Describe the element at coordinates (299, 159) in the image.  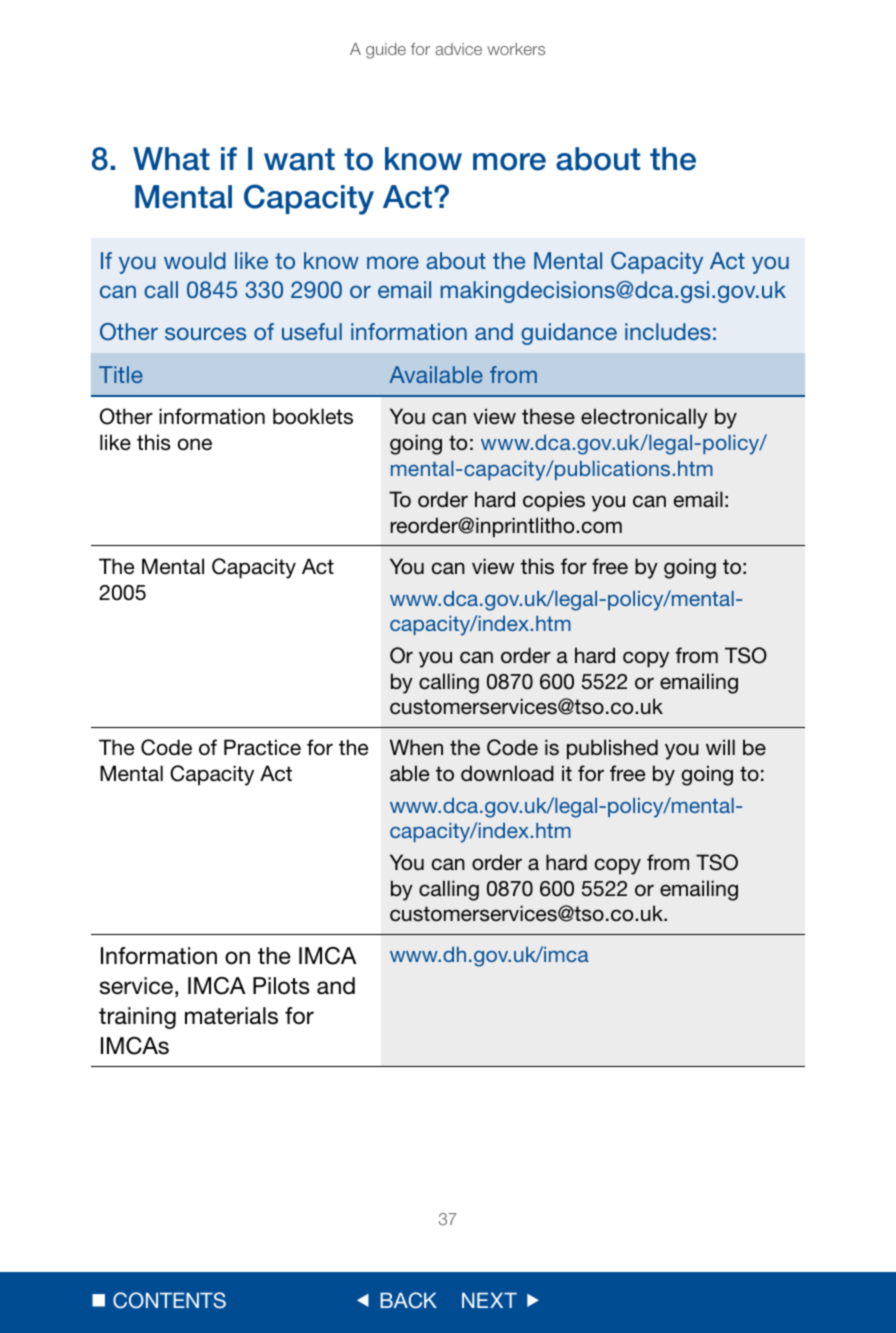
I see `want` at that location.
